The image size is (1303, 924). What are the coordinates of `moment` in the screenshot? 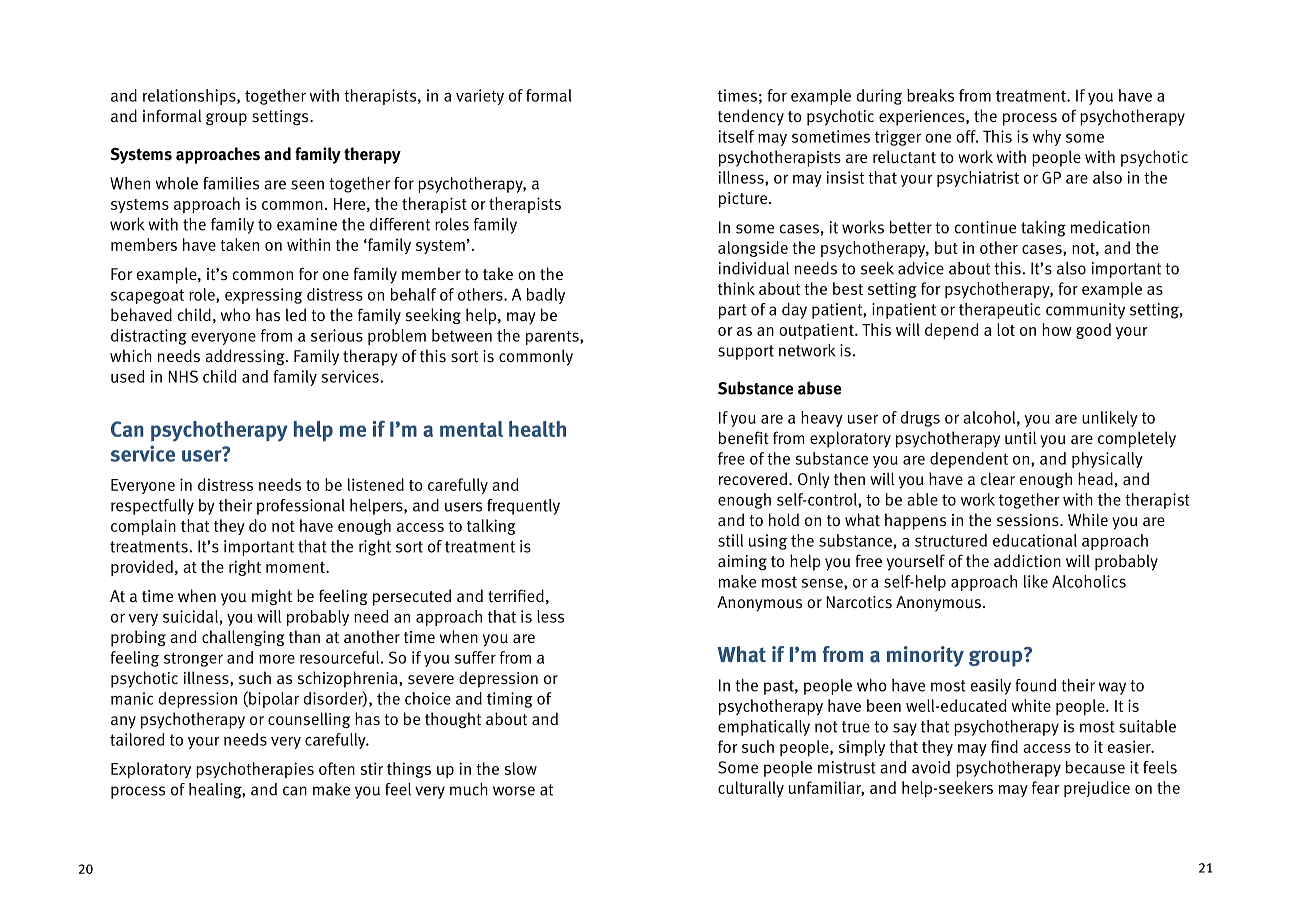 It's located at (296, 567).
